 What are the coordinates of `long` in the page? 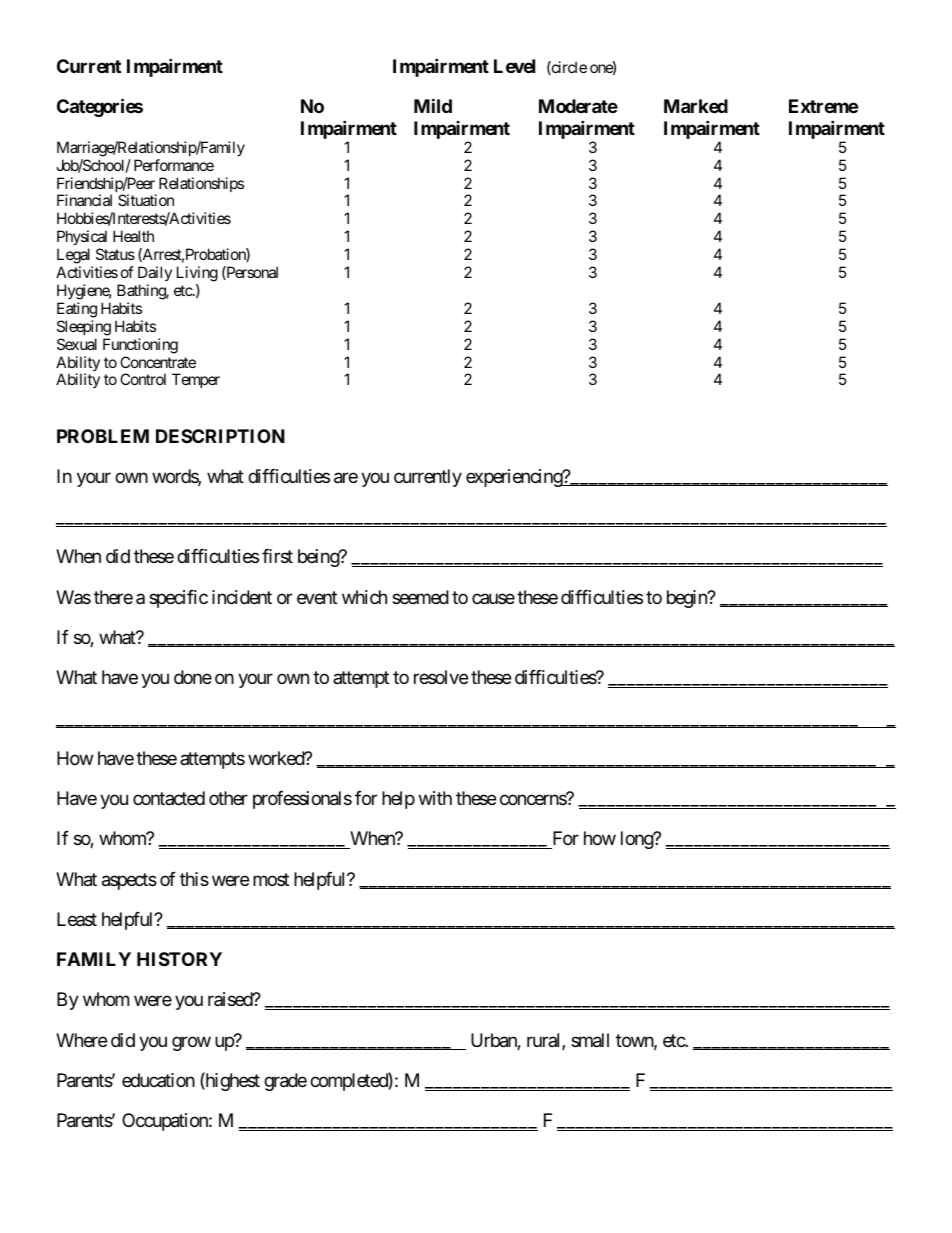 It's located at (638, 840).
